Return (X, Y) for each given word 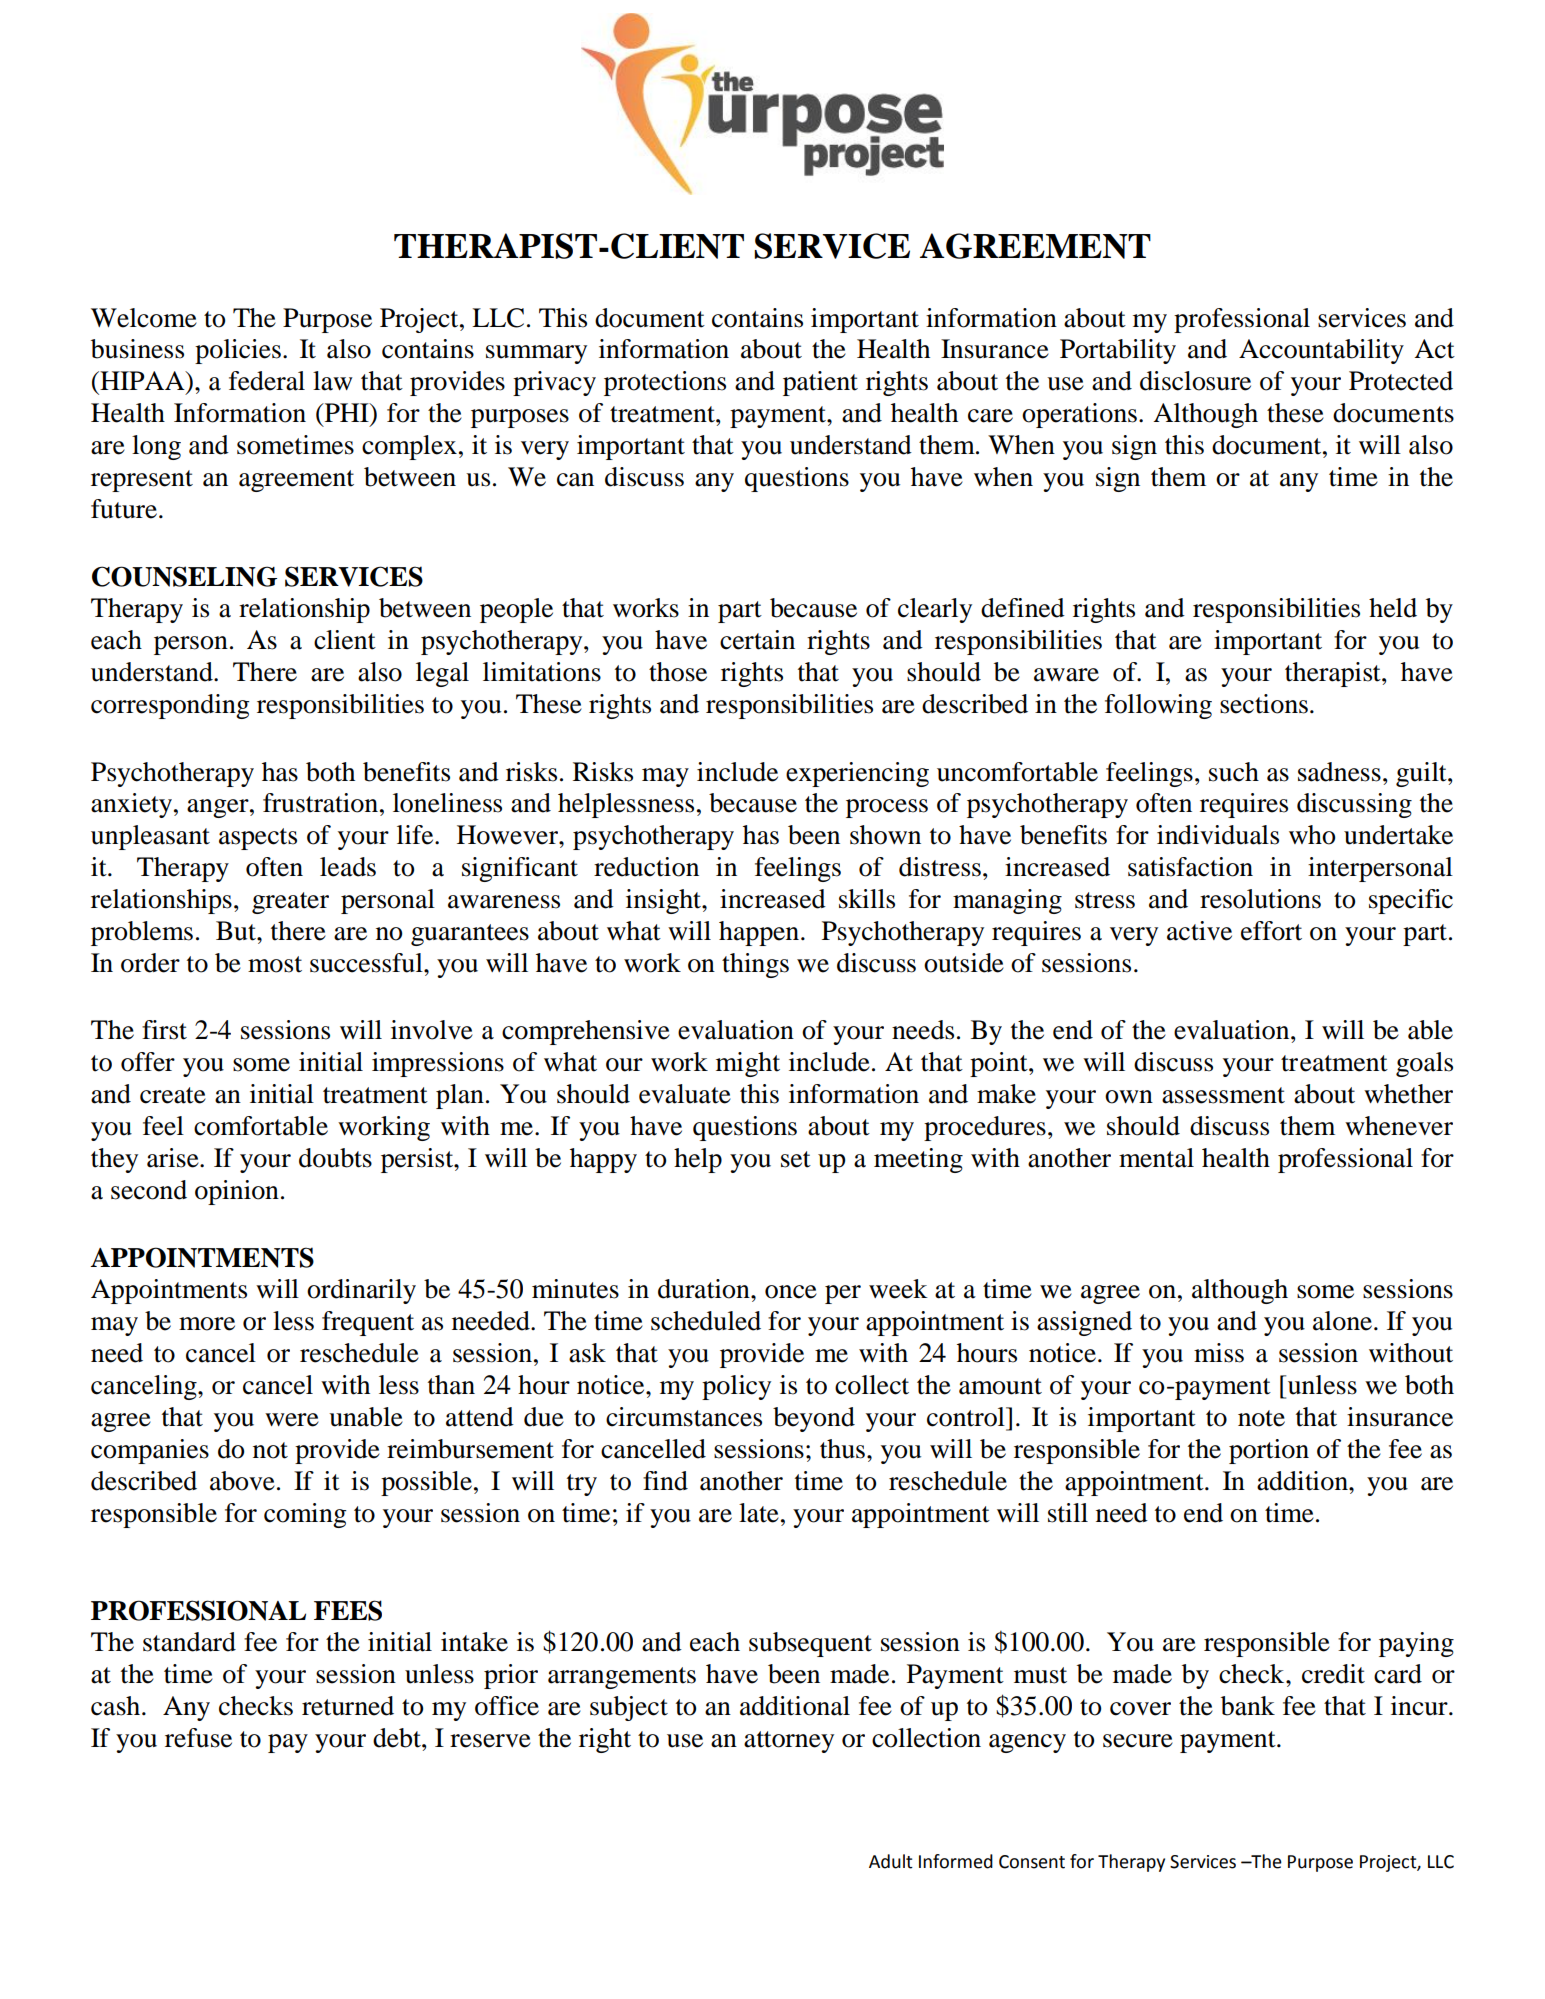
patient (820, 383)
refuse (198, 1738)
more (207, 1324)
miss (1219, 1353)
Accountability (1321, 351)
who (1312, 835)
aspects (258, 839)
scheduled (706, 1321)
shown (885, 835)
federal (267, 381)
